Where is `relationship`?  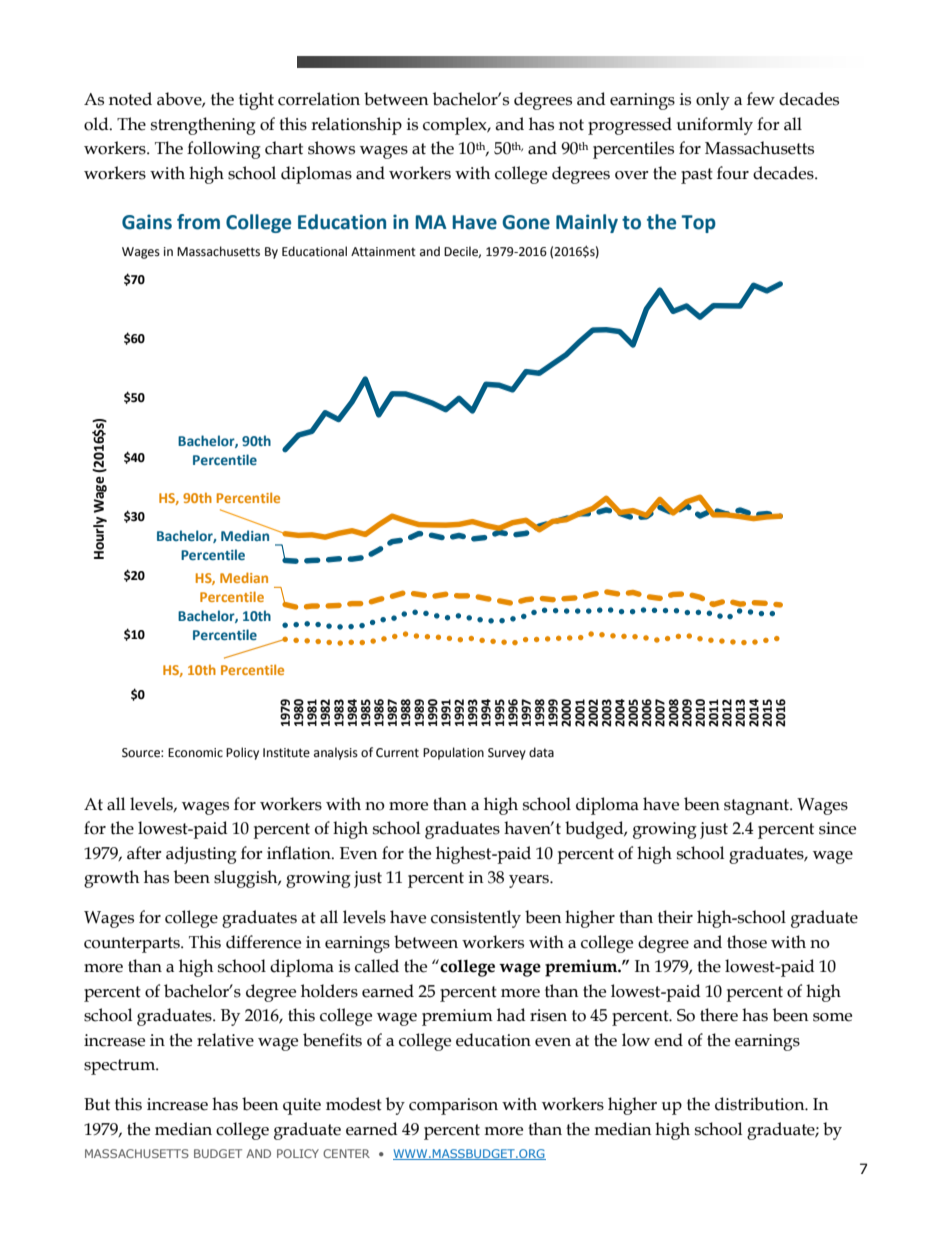
relationship is located at coordinates (356, 126).
